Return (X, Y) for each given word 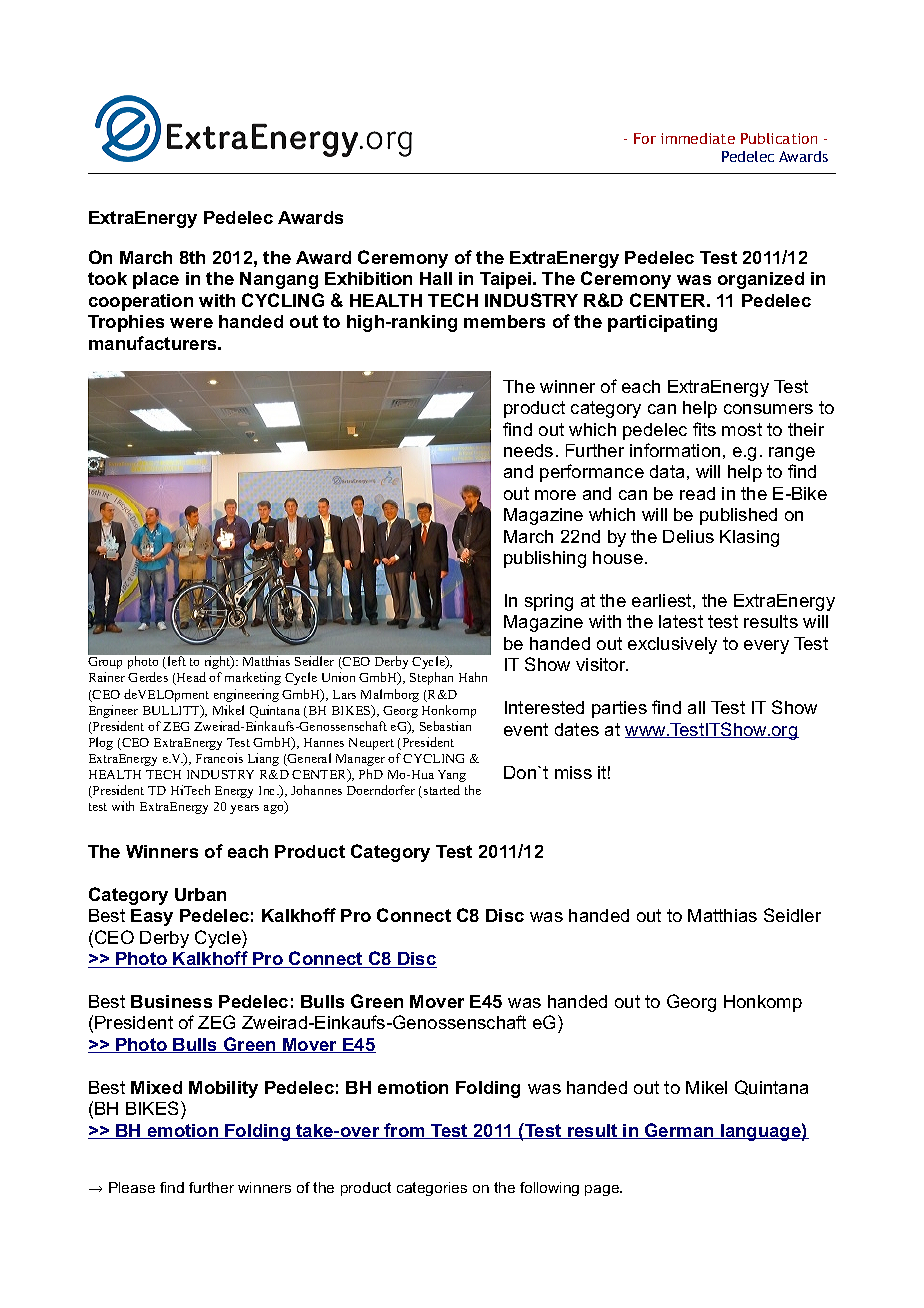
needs (528, 450)
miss (573, 772)
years (244, 809)
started (442, 790)
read (697, 493)
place (156, 280)
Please (132, 1187)
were (191, 323)
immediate (698, 138)
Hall (436, 278)
